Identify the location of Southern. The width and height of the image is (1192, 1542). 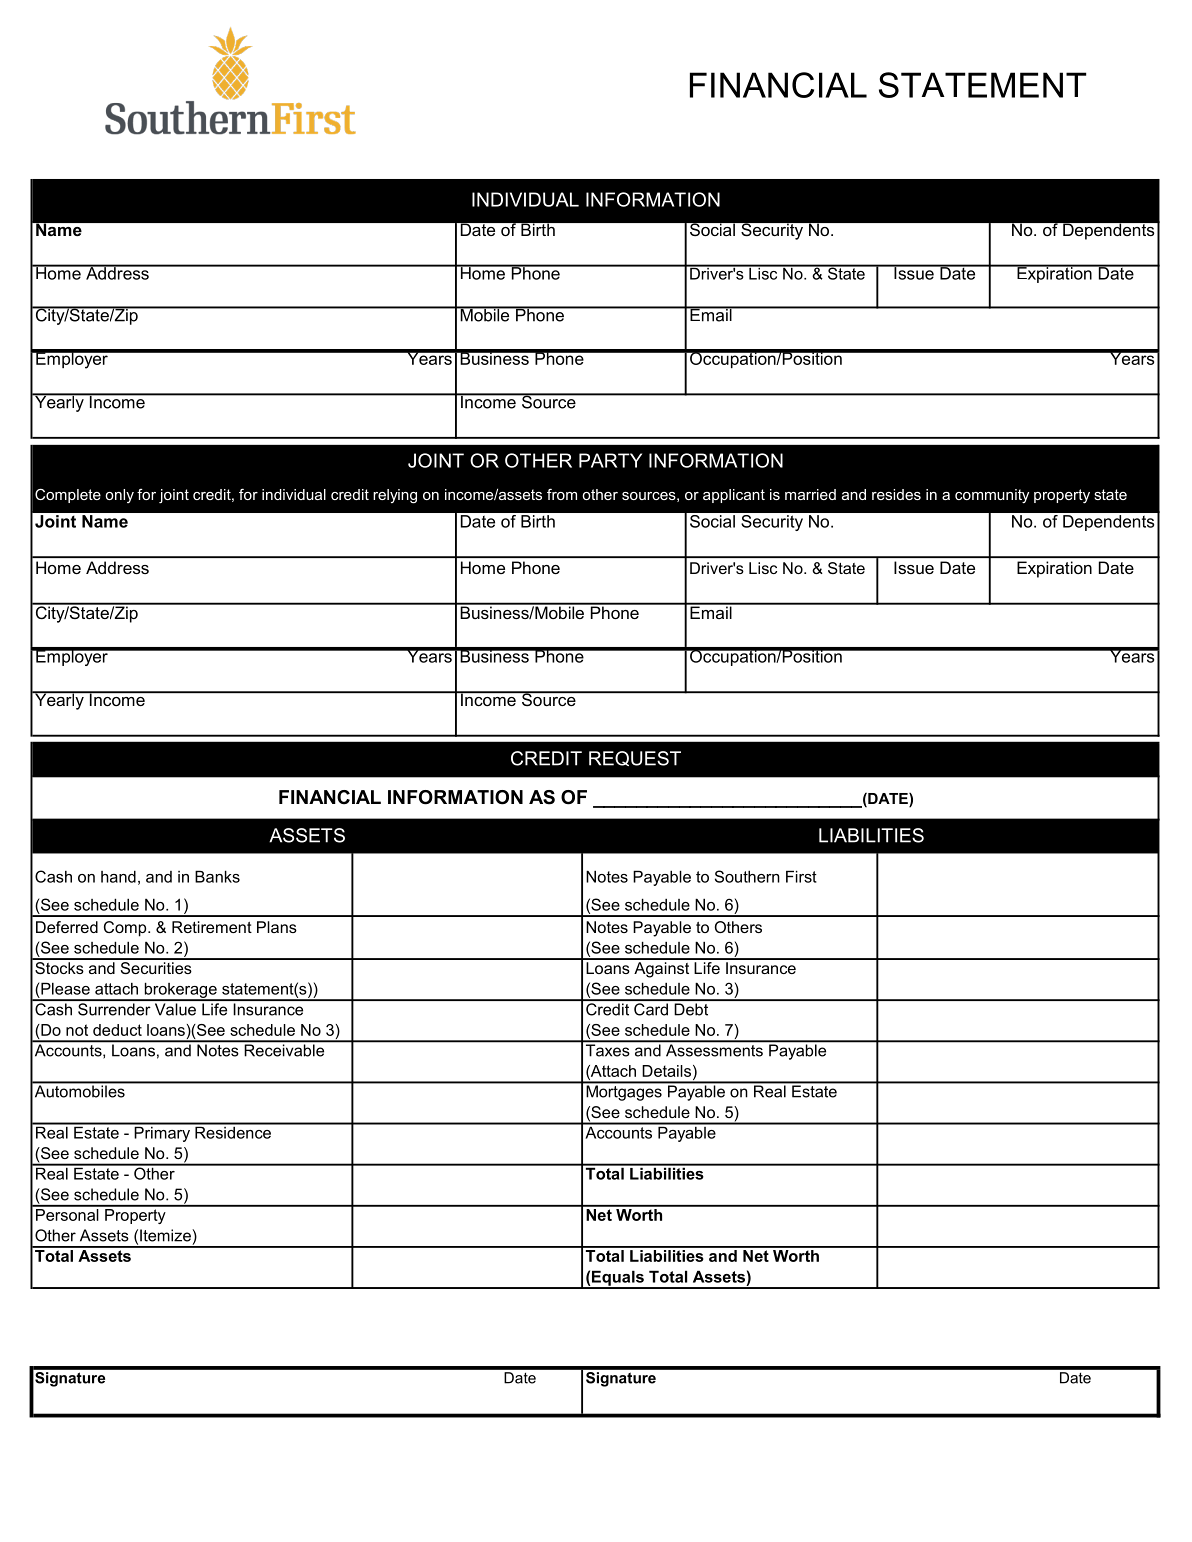
(747, 876).
